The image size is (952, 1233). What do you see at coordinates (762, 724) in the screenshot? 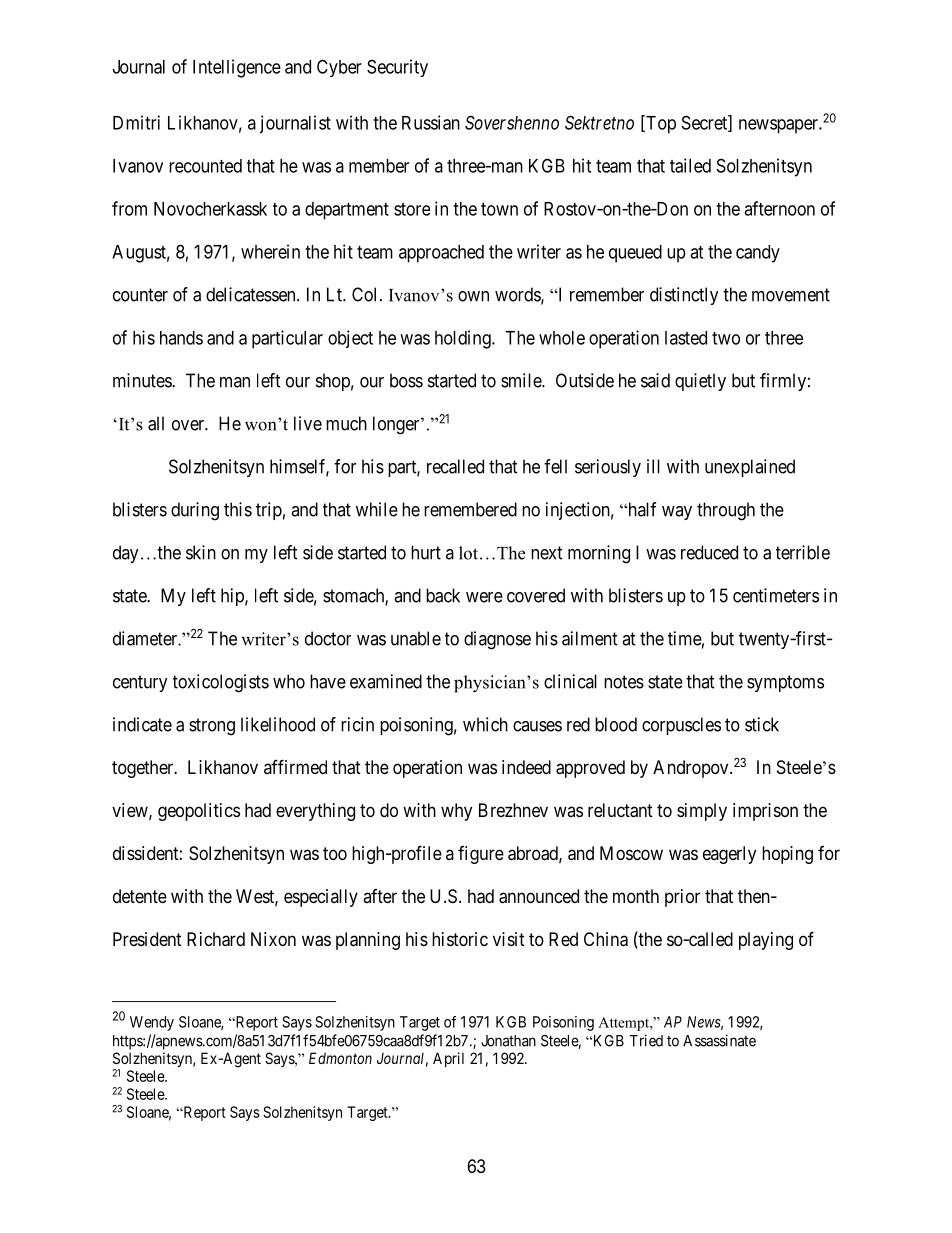
I see `stick` at bounding box center [762, 724].
